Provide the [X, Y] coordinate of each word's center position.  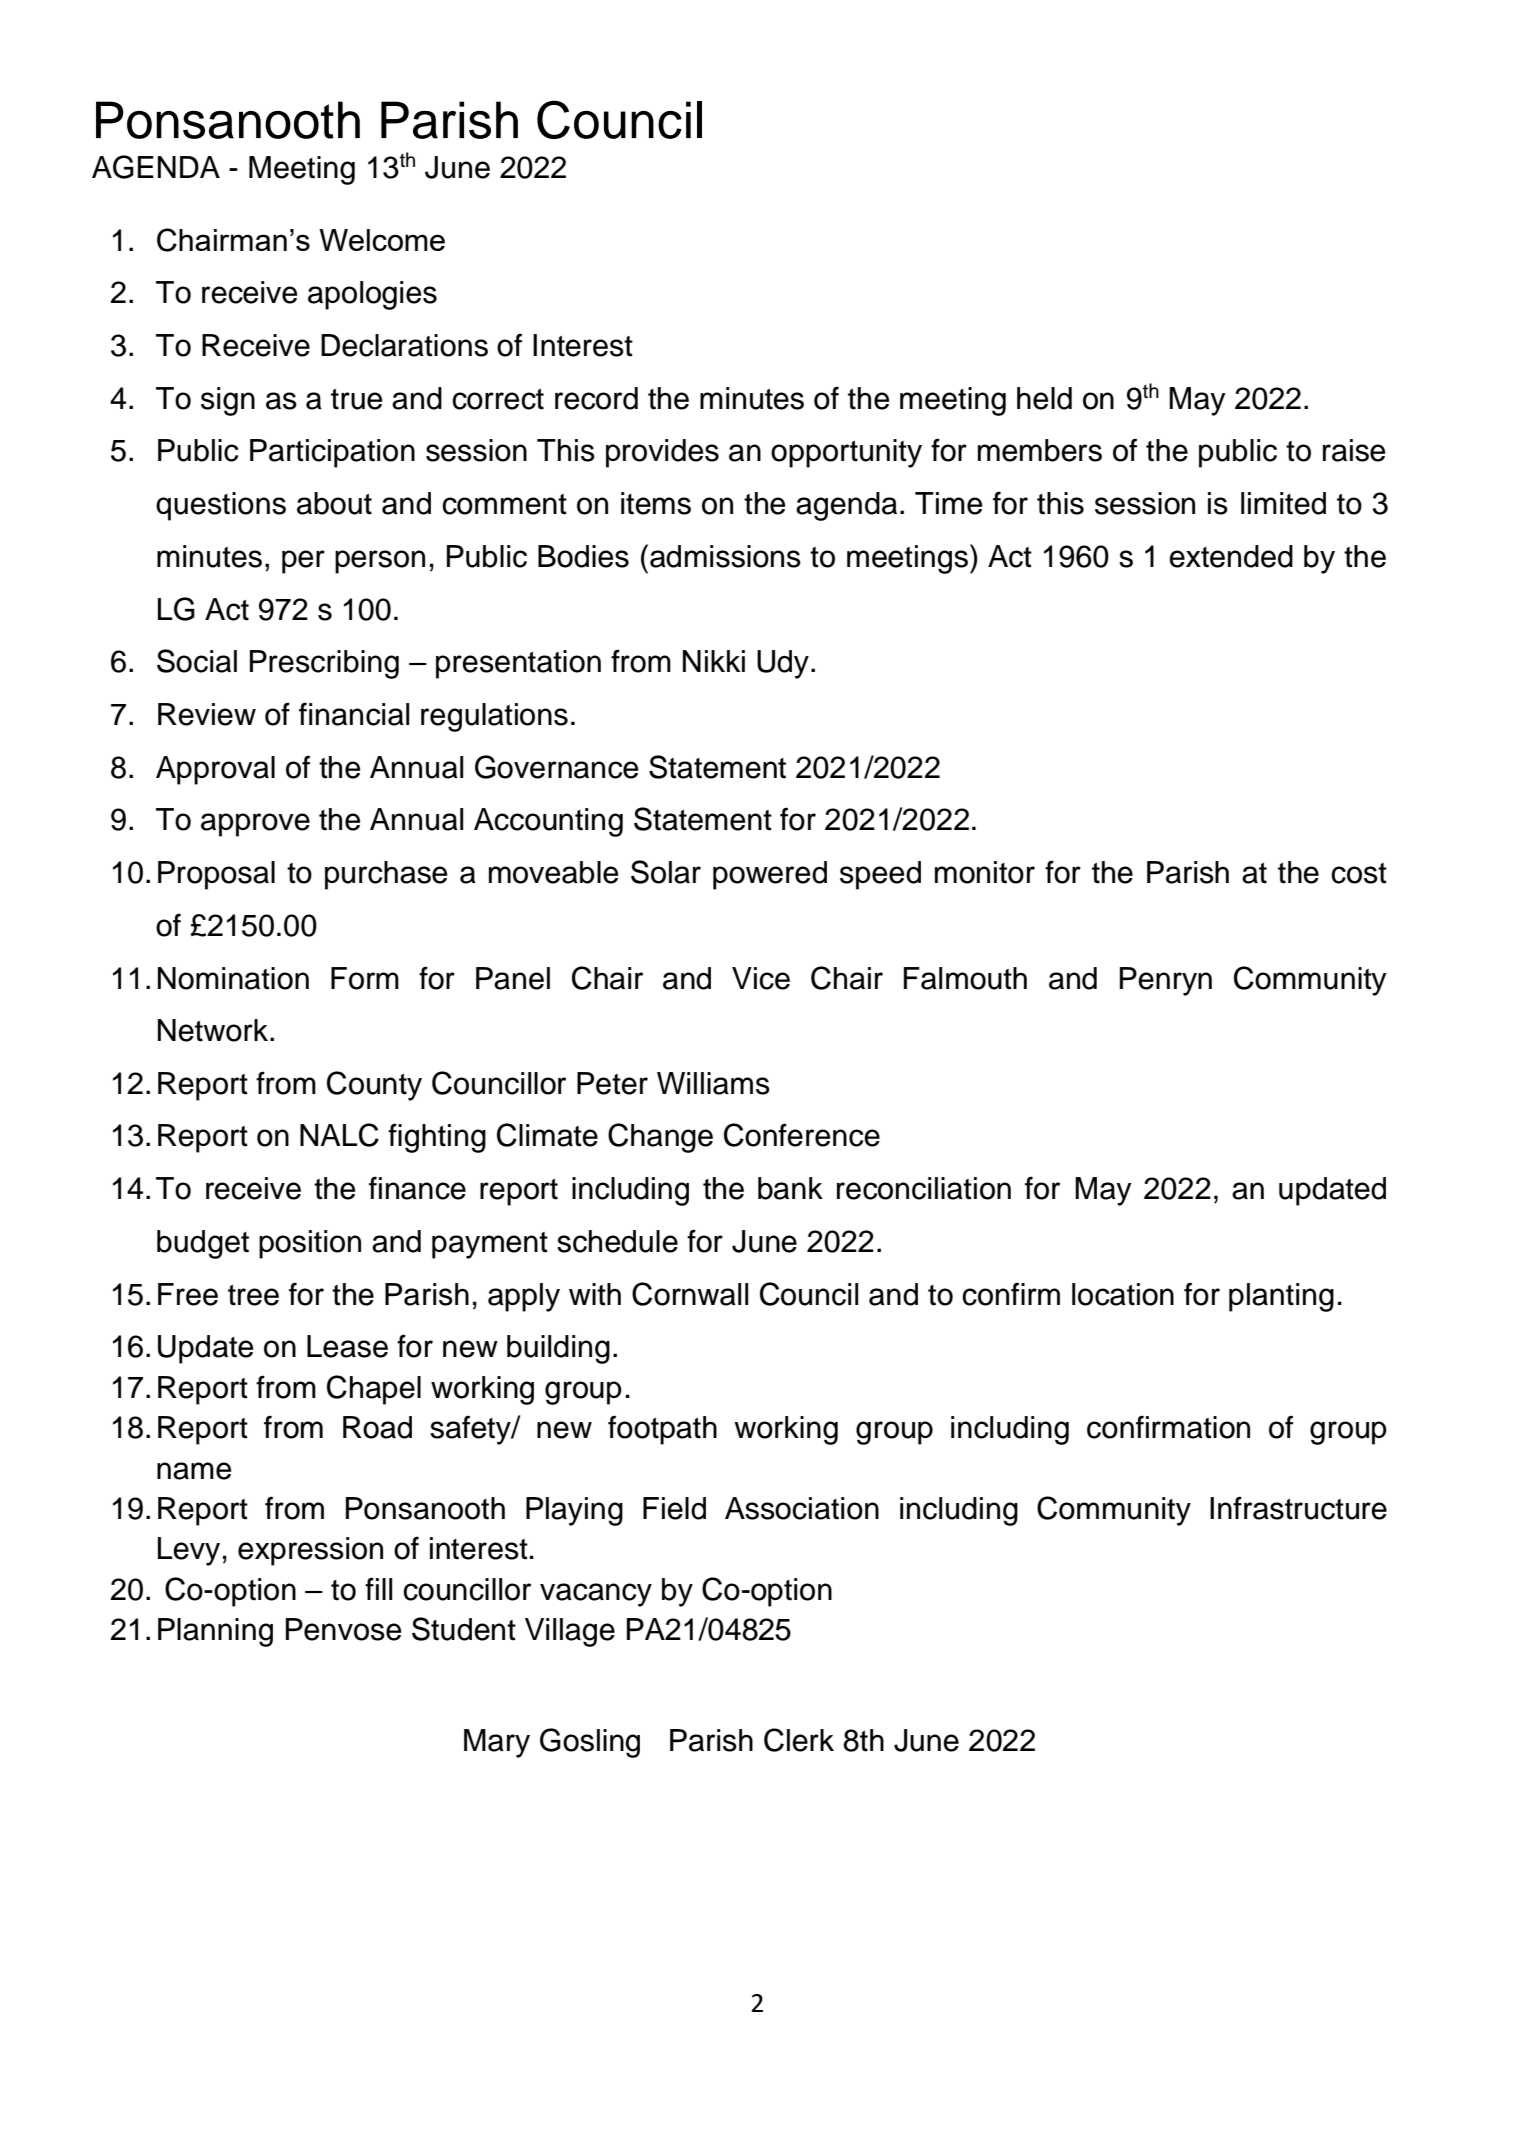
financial [354, 714]
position [310, 1244]
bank [790, 1188]
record [596, 398]
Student [464, 1629]
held [1044, 398]
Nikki [714, 661]
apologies [372, 295]
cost [1359, 873]
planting [1281, 1297]
